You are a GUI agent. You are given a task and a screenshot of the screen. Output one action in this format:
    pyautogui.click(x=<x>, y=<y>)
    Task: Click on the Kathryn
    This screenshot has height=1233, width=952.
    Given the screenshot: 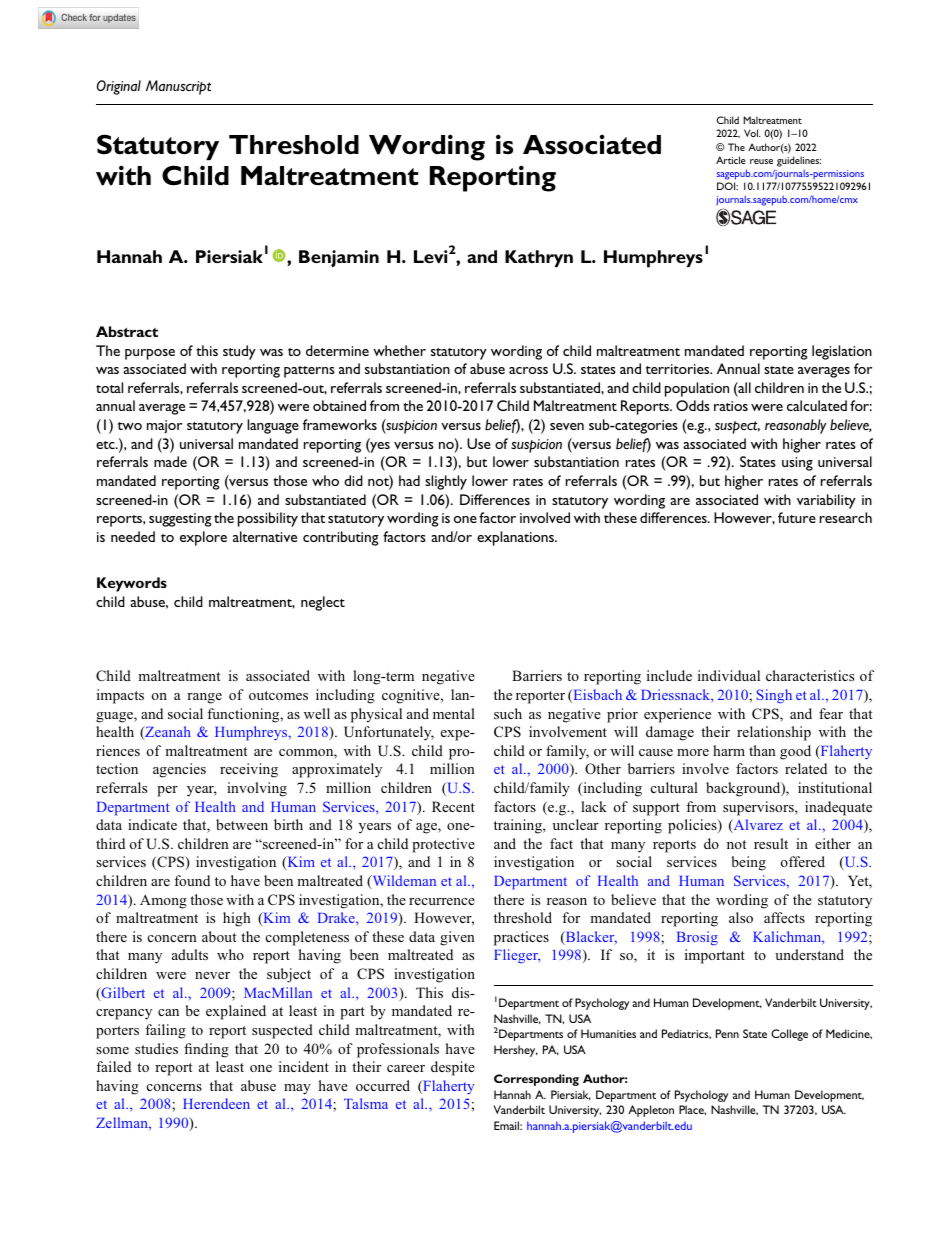 What is the action you would take?
    pyautogui.click(x=539, y=258)
